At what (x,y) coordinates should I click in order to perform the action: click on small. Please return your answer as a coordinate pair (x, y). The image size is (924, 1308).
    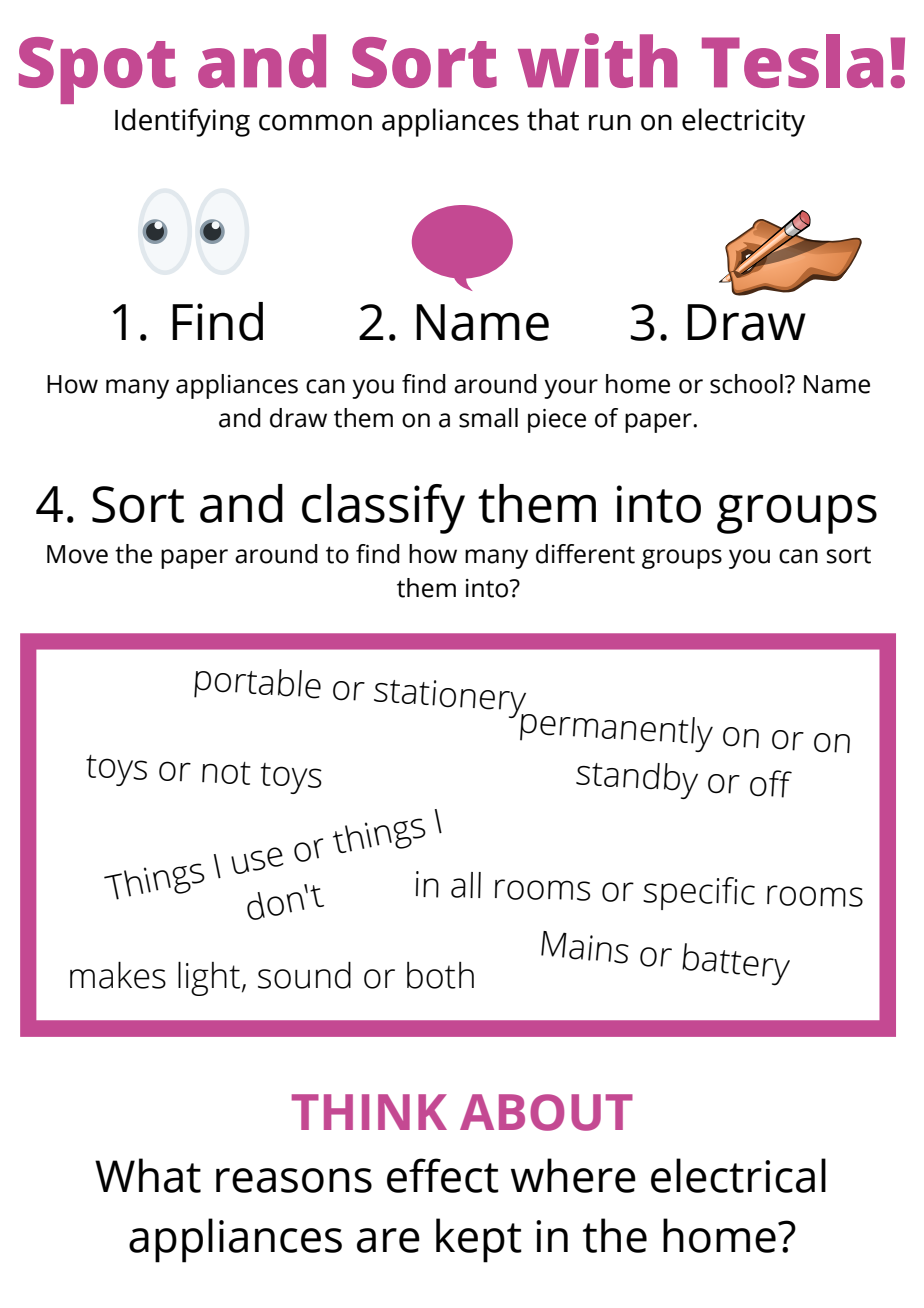
    Looking at the image, I should click on (488, 418).
